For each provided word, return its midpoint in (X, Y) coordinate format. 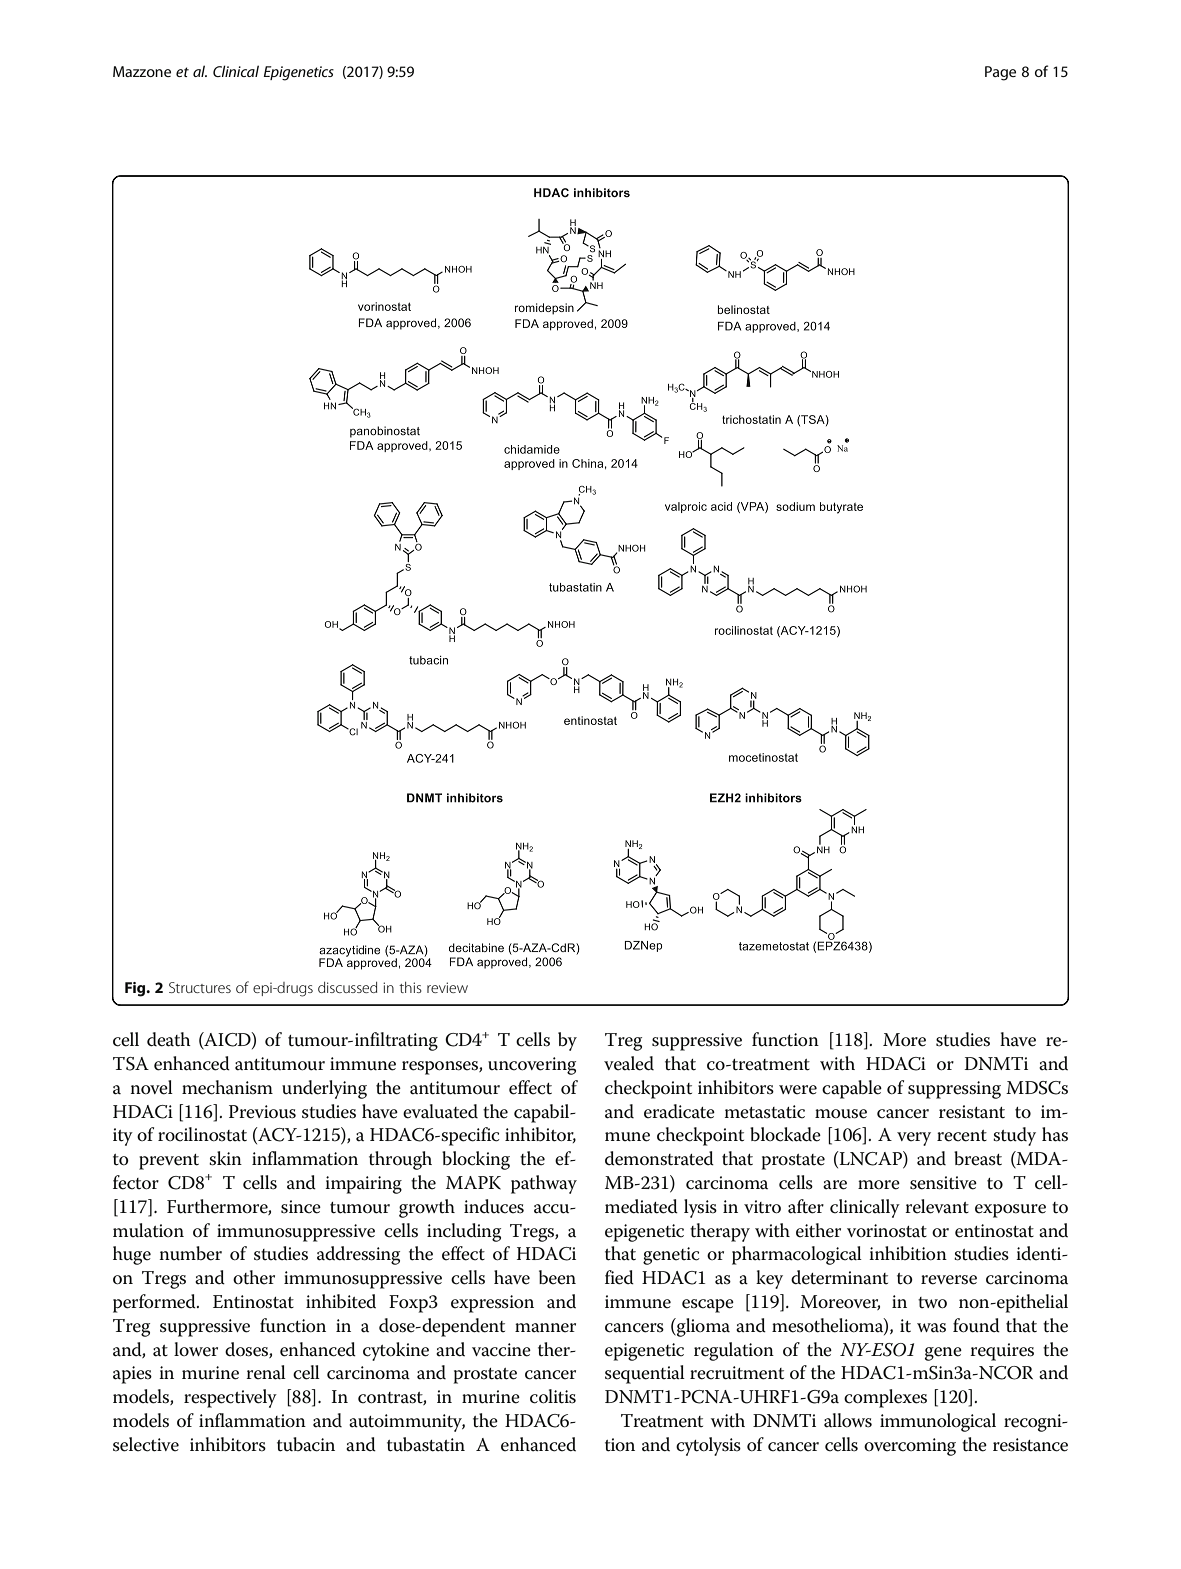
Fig (136, 989)
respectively (230, 1398)
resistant (972, 1112)
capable (852, 1089)
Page (1000, 73)
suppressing (954, 1090)
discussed (347, 987)
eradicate (679, 1111)
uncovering (532, 1066)
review (447, 987)
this (410, 987)
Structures (200, 987)
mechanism (227, 1087)
